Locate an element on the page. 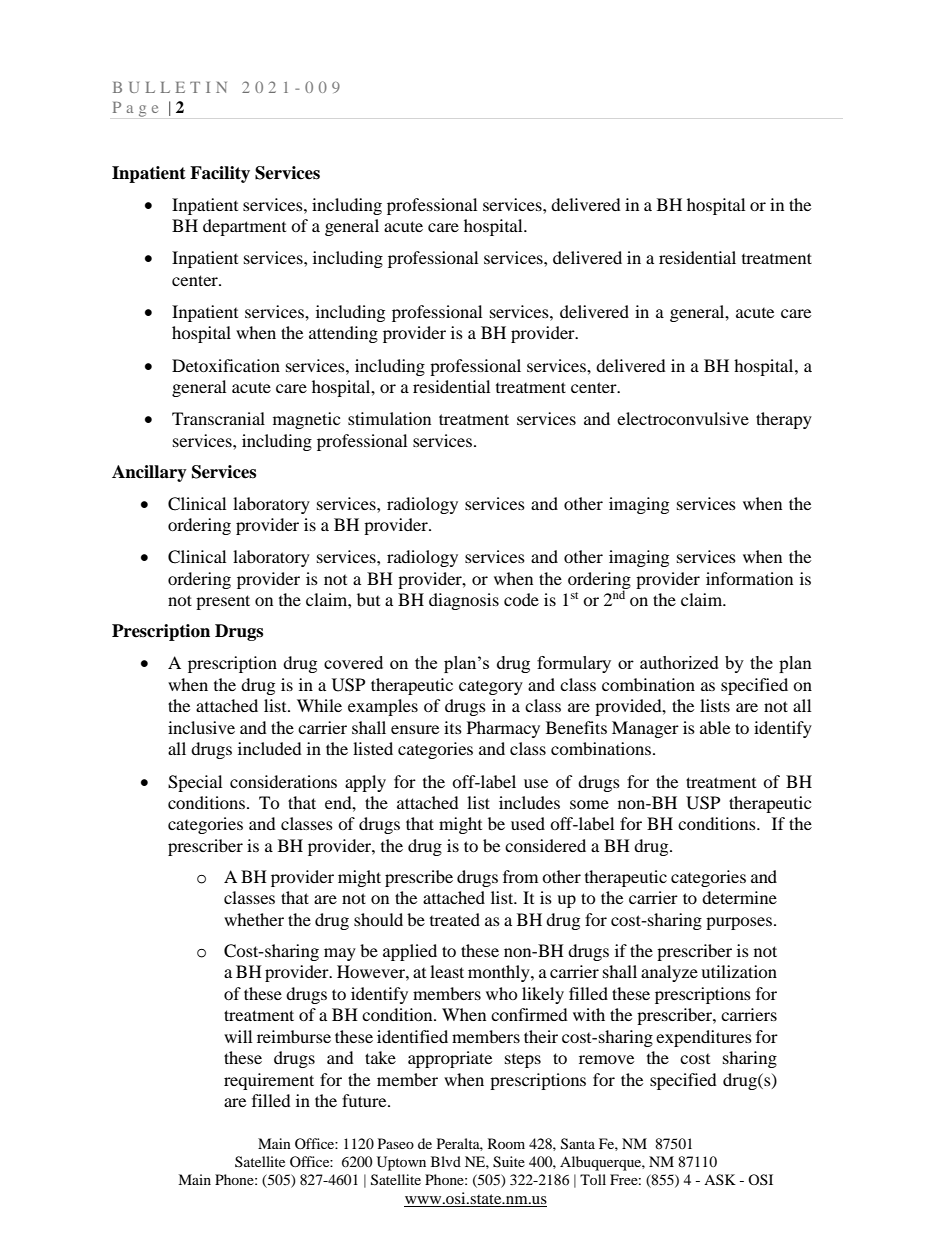 This image has width=952, height=1233. authorized is located at coordinates (679, 662).
